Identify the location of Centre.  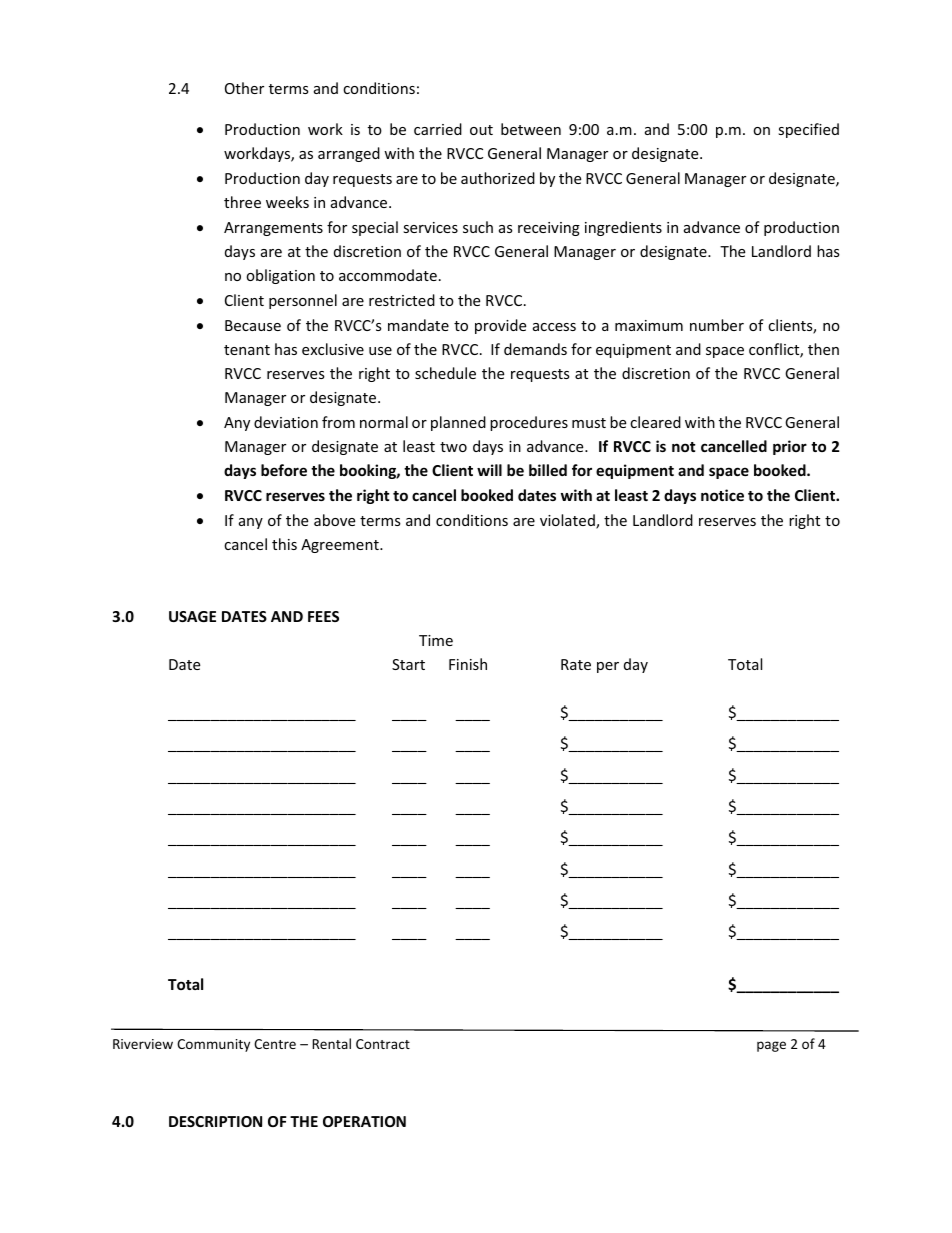
(275, 1044).
